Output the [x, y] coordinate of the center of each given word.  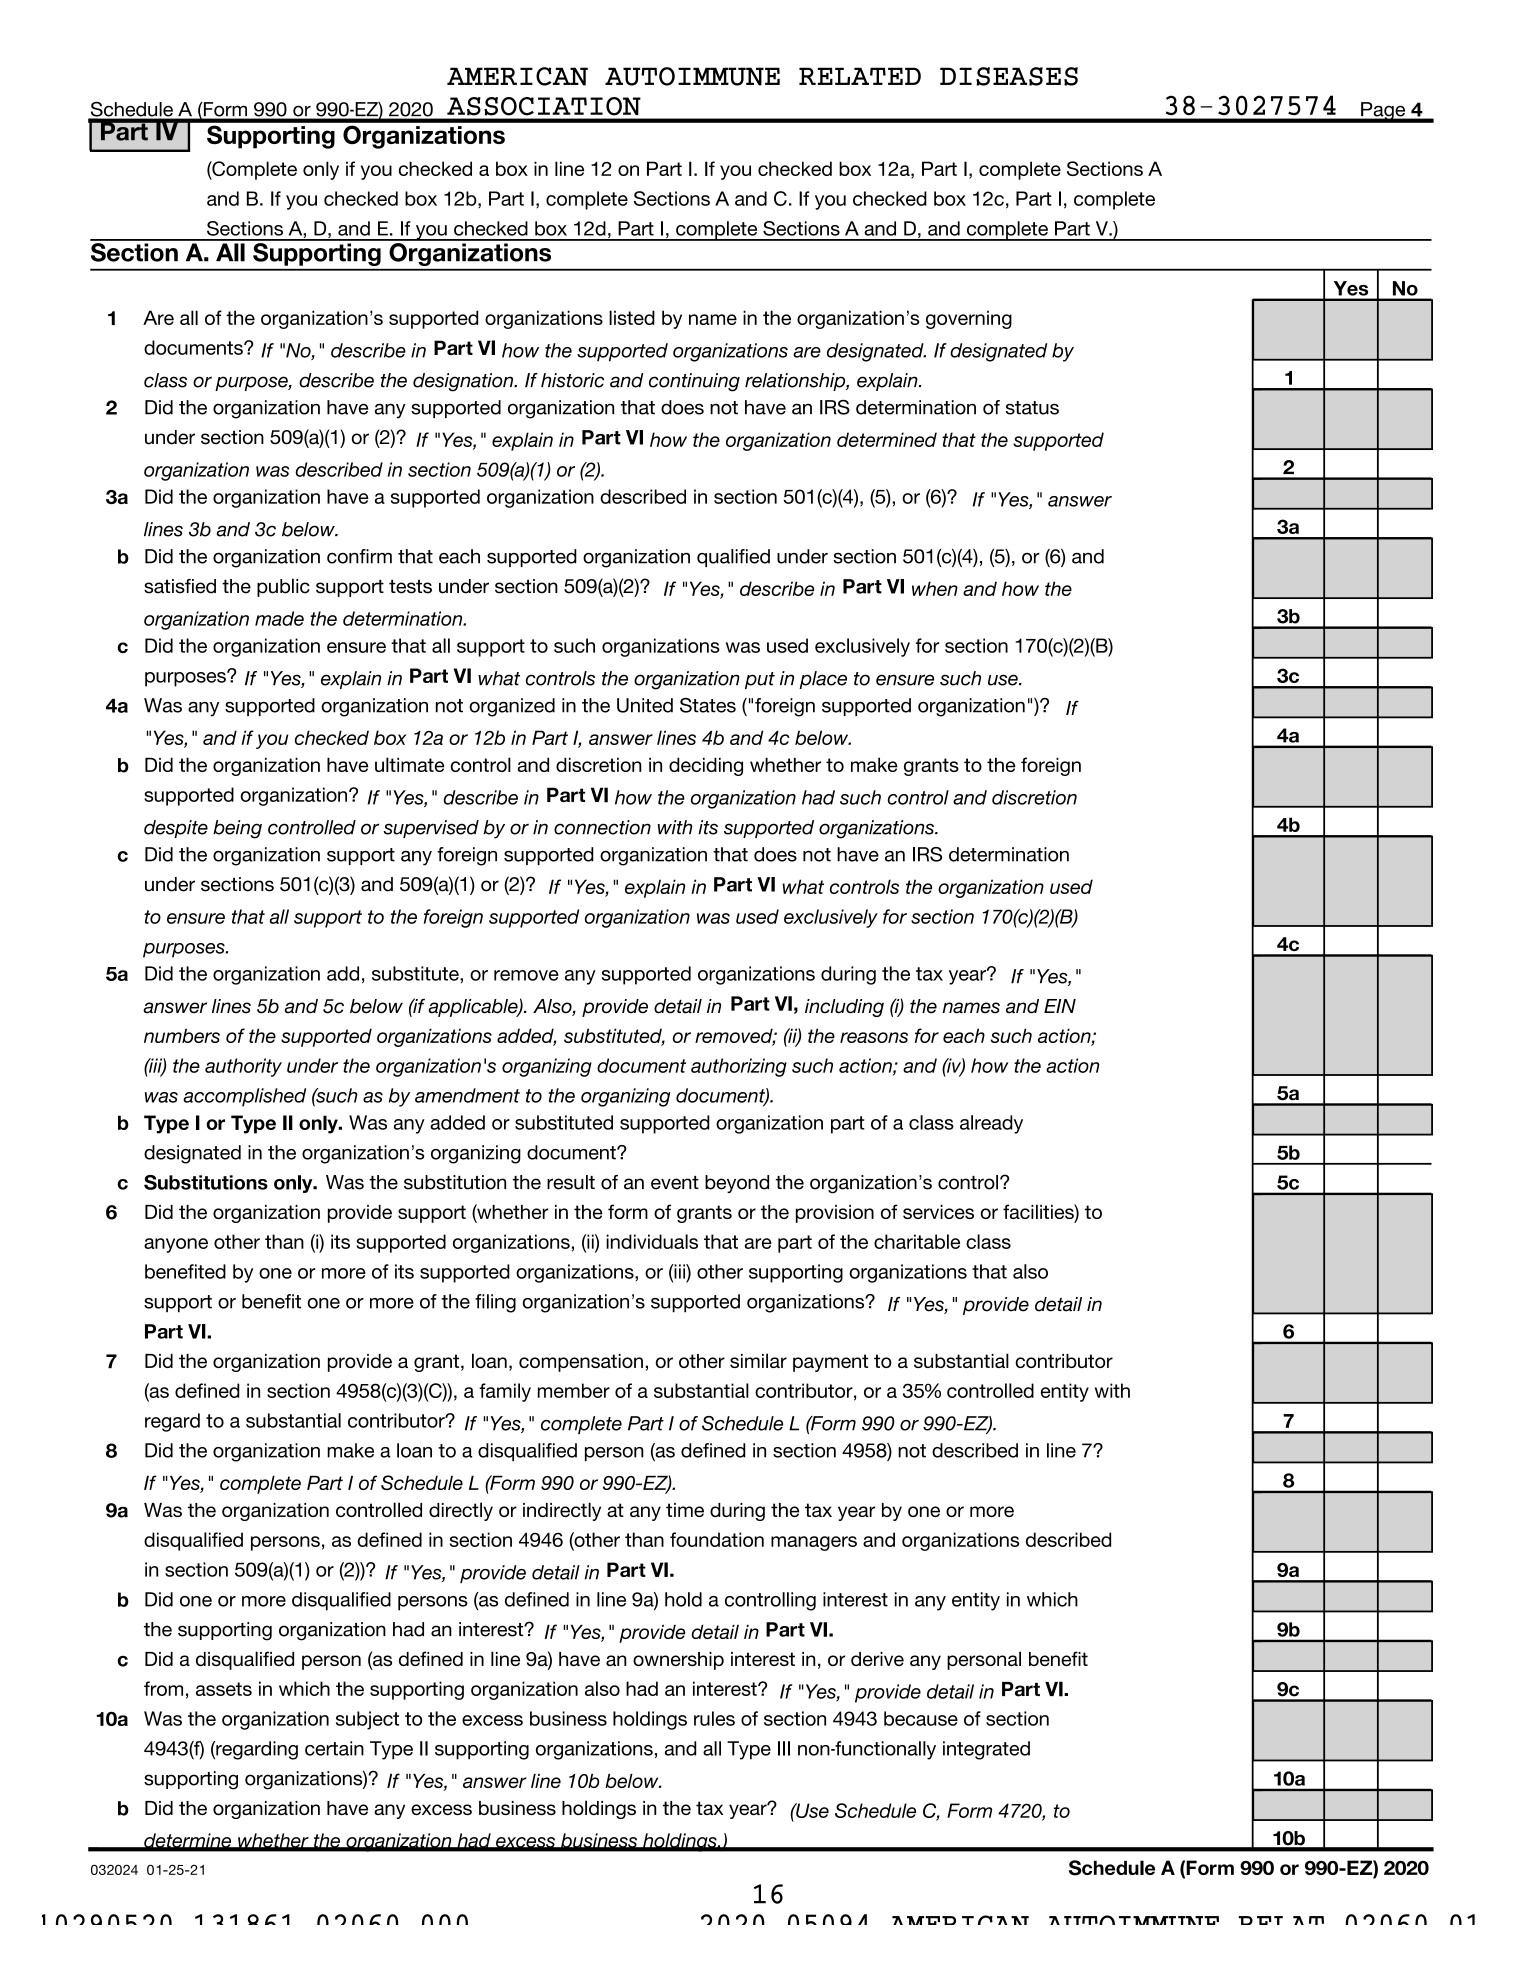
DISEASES [1009, 76]
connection [602, 827]
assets [224, 1689]
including [844, 1008]
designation [464, 382]
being [237, 829]
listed [632, 317]
